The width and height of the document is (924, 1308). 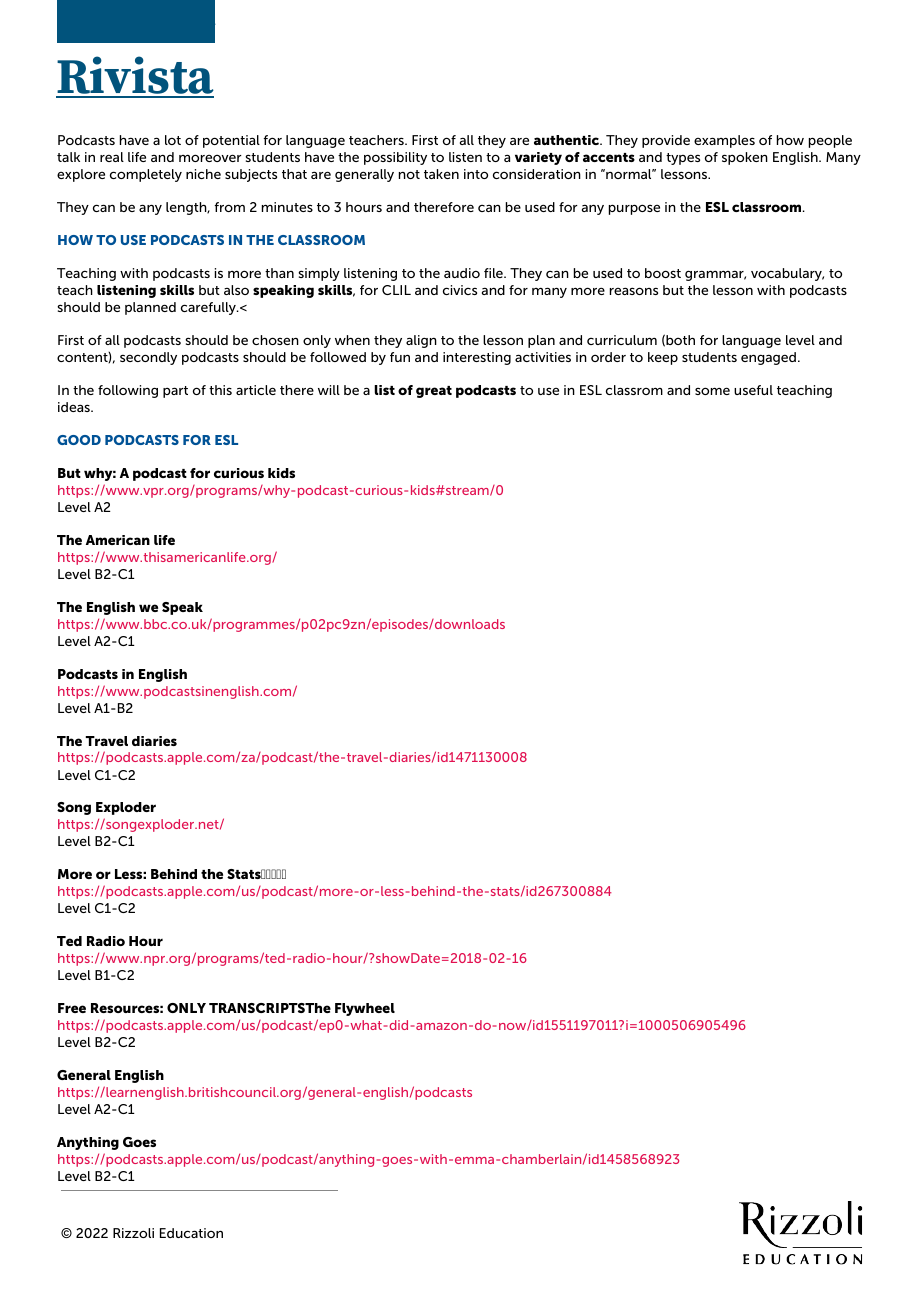 I want to click on Education, so click(x=191, y=1233).
